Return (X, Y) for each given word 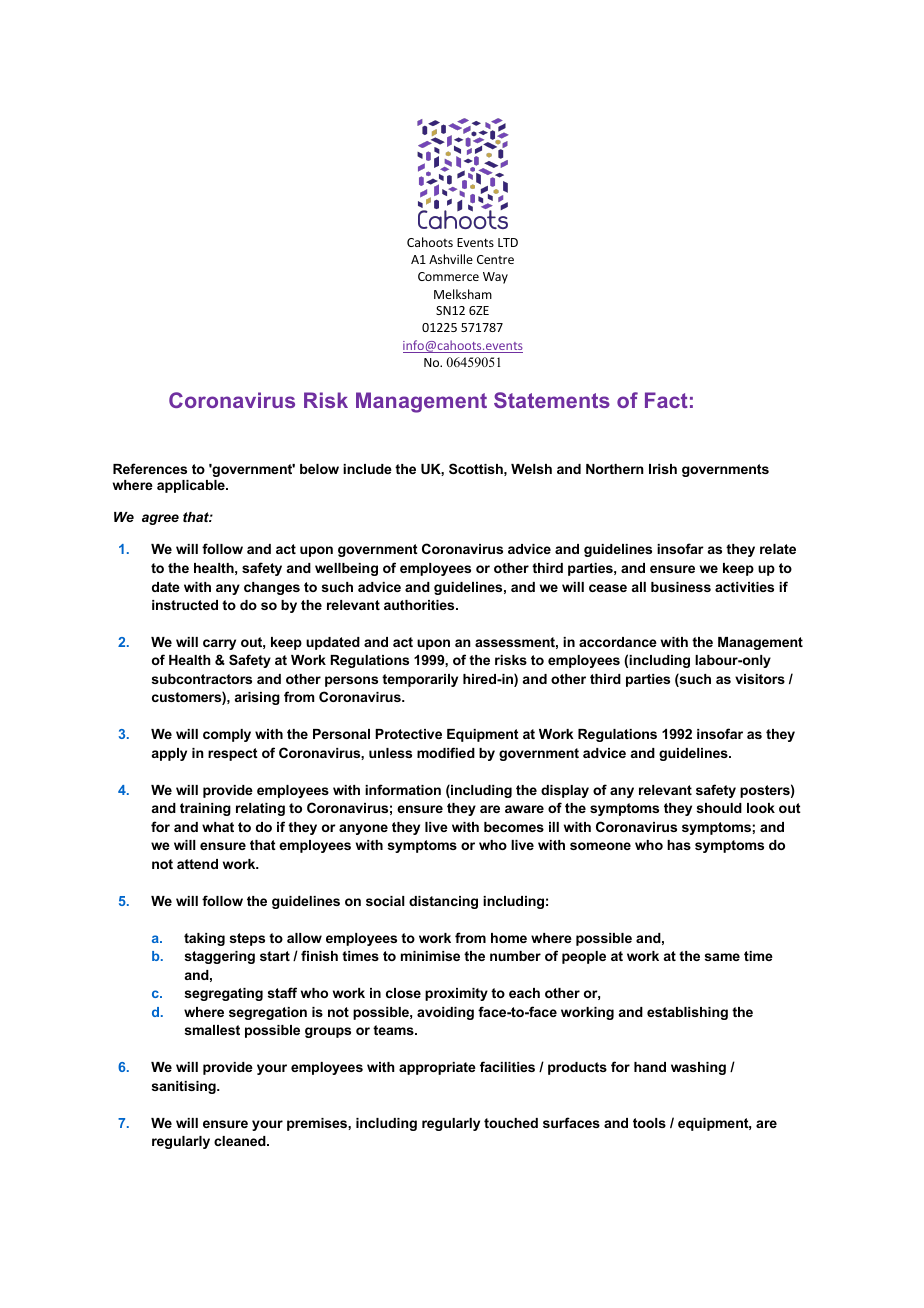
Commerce (448, 276)
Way (495, 278)
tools (649, 1123)
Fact (666, 400)
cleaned (241, 1141)
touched (511, 1123)
